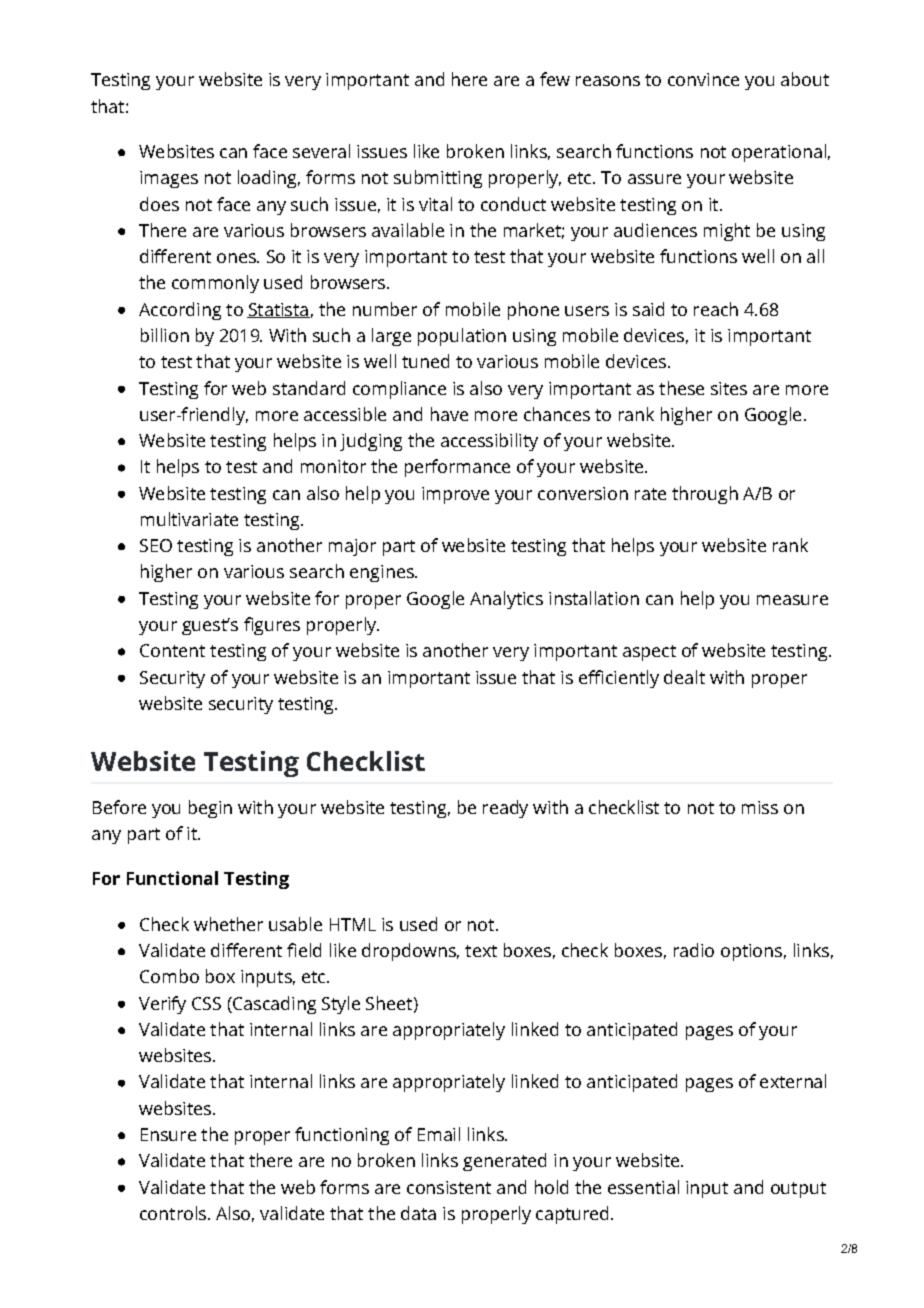 This screenshot has height=1308, width=924. I want to click on controls, so click(173, 1213).
